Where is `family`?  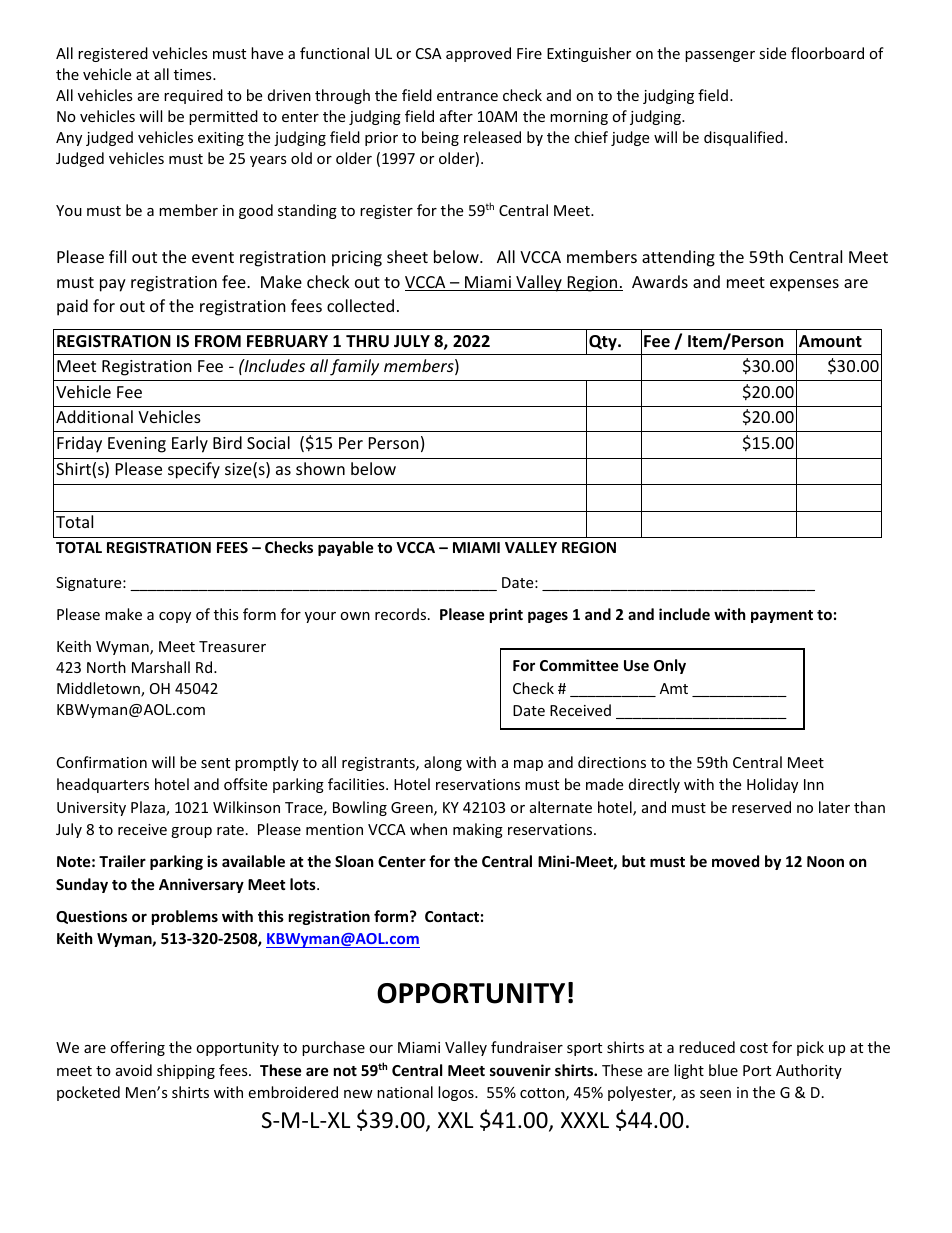 family is located at coordinates (354, 367).
